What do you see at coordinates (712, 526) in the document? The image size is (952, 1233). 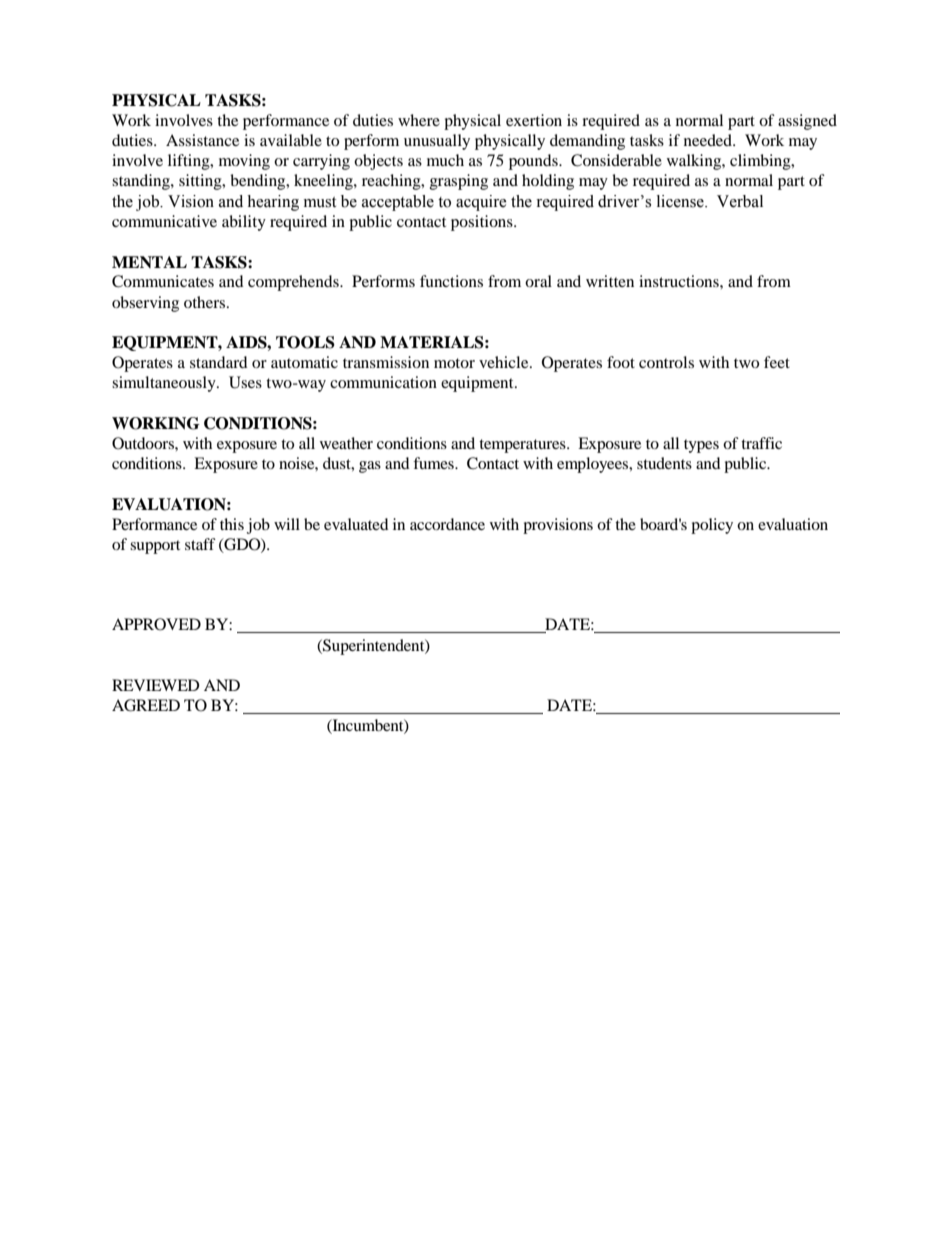 I see `policy` at bounding box center [712, 526].
